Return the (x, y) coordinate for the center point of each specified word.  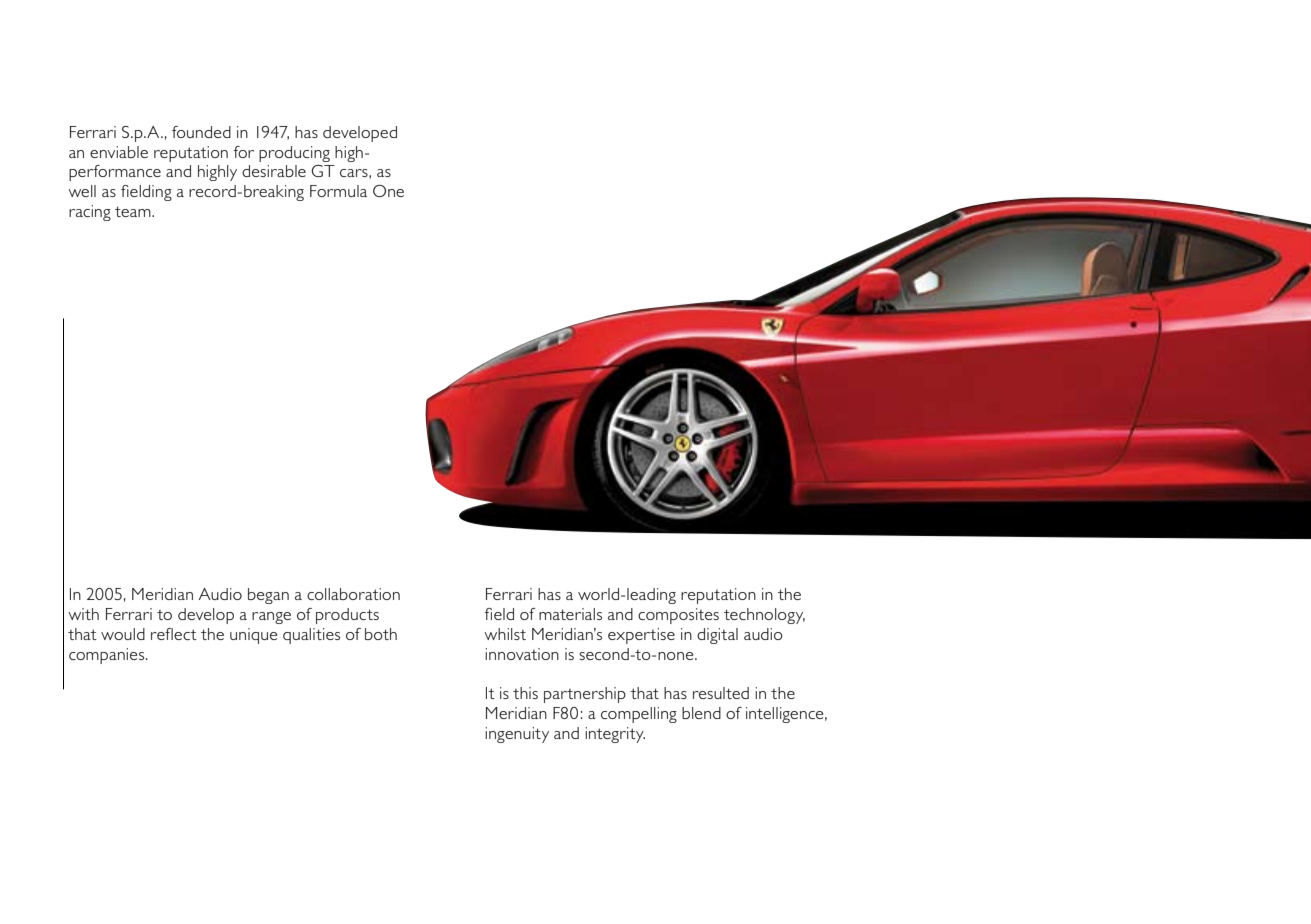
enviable (119, 152)
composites (678, 616)
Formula (338, 191)
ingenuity (517, 735)
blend (701, 713)
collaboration (353, 594)
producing (294, 154)
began (268, 596)
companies (106, 656)
